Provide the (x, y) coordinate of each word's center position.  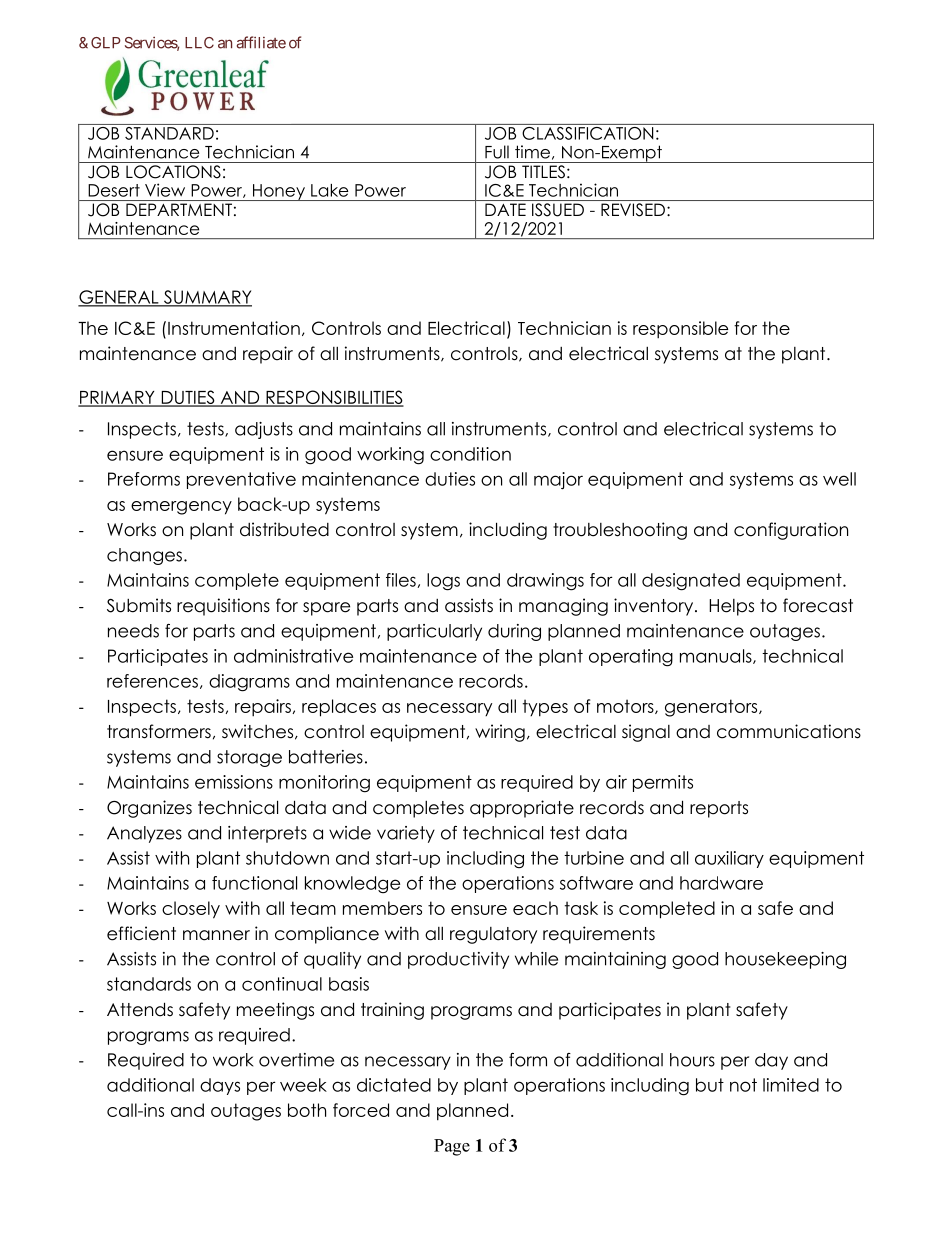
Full (497, 152)
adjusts (264, 430)
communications (789, 731)
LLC (199, 43)
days (220, 1086)
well (839, 479)
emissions (234, 782)
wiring (500, 733)
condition (470, 454)
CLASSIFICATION (588, 132)
